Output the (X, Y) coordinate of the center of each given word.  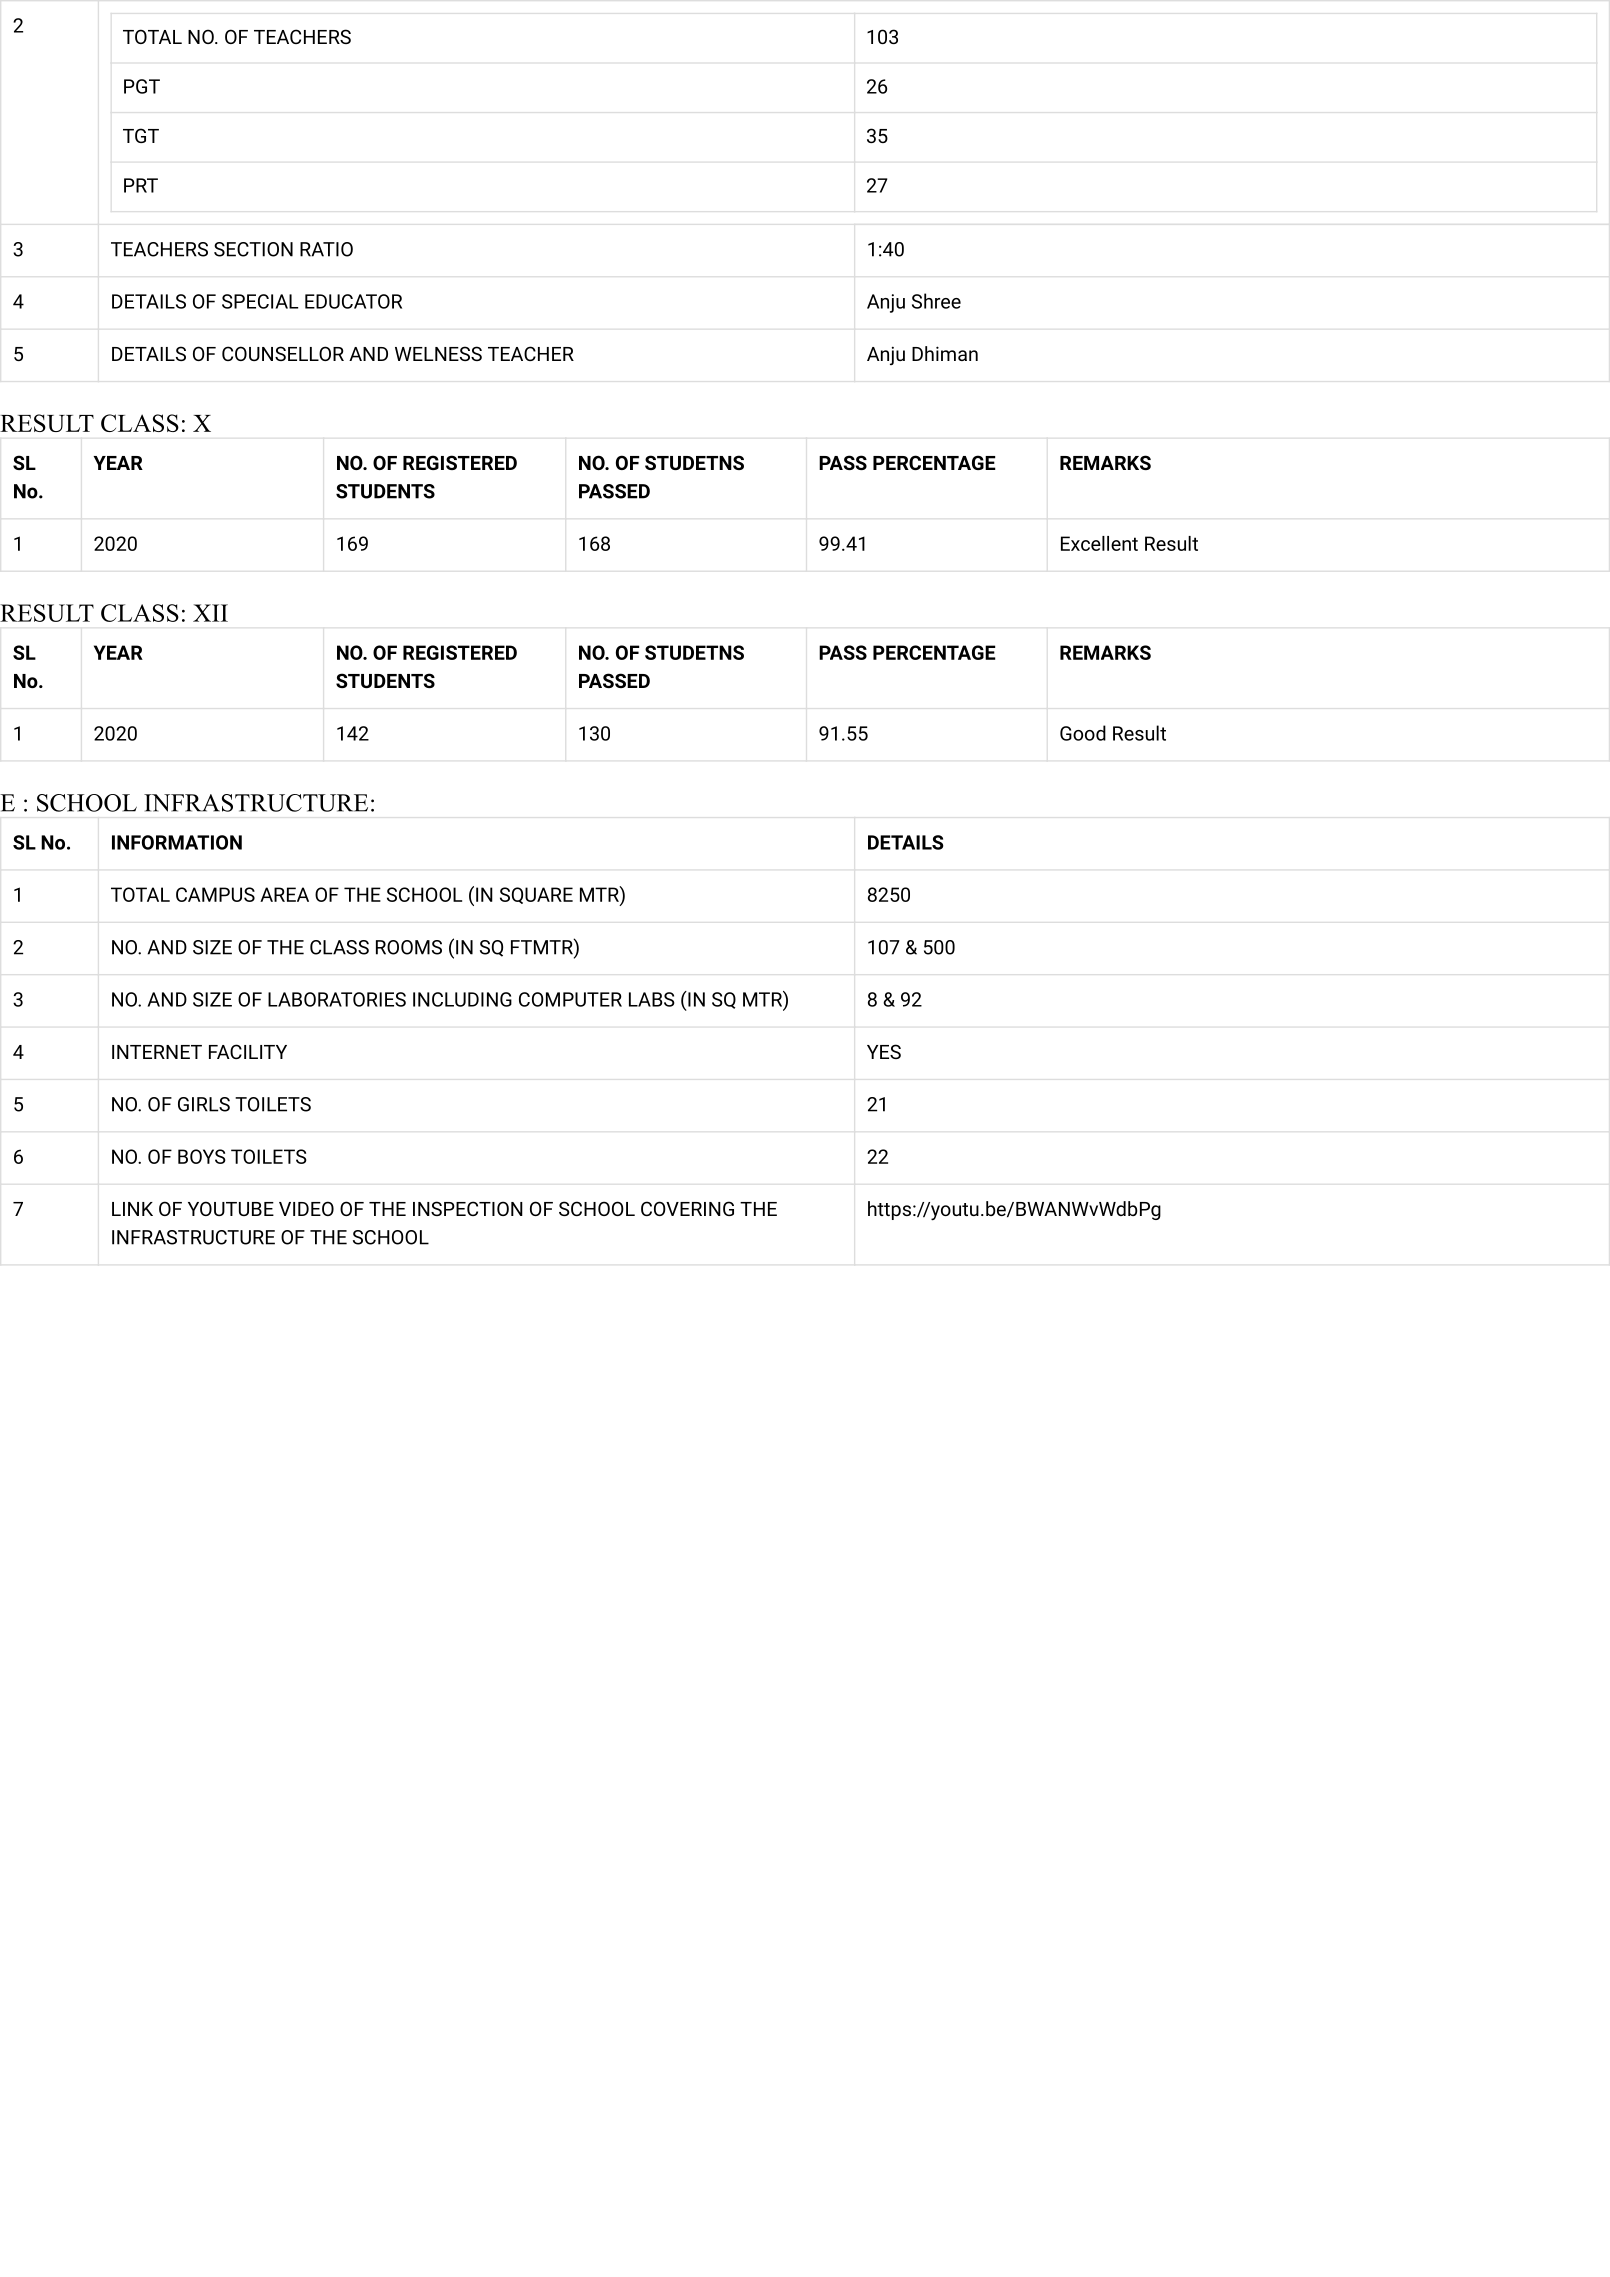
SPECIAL (260, 301)
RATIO (326, 249)
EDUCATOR (353, 301)
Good (1083, 733)
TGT (141, 135)
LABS (652, 999)
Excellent (1099, 543)
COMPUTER (570, 999)
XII (210, 613)
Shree (936, 301)
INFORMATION (177, 842)
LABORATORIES (337, 999)
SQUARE (536, 895)
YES (884, 1051)
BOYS (202, 1156)
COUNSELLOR (283, 353)
